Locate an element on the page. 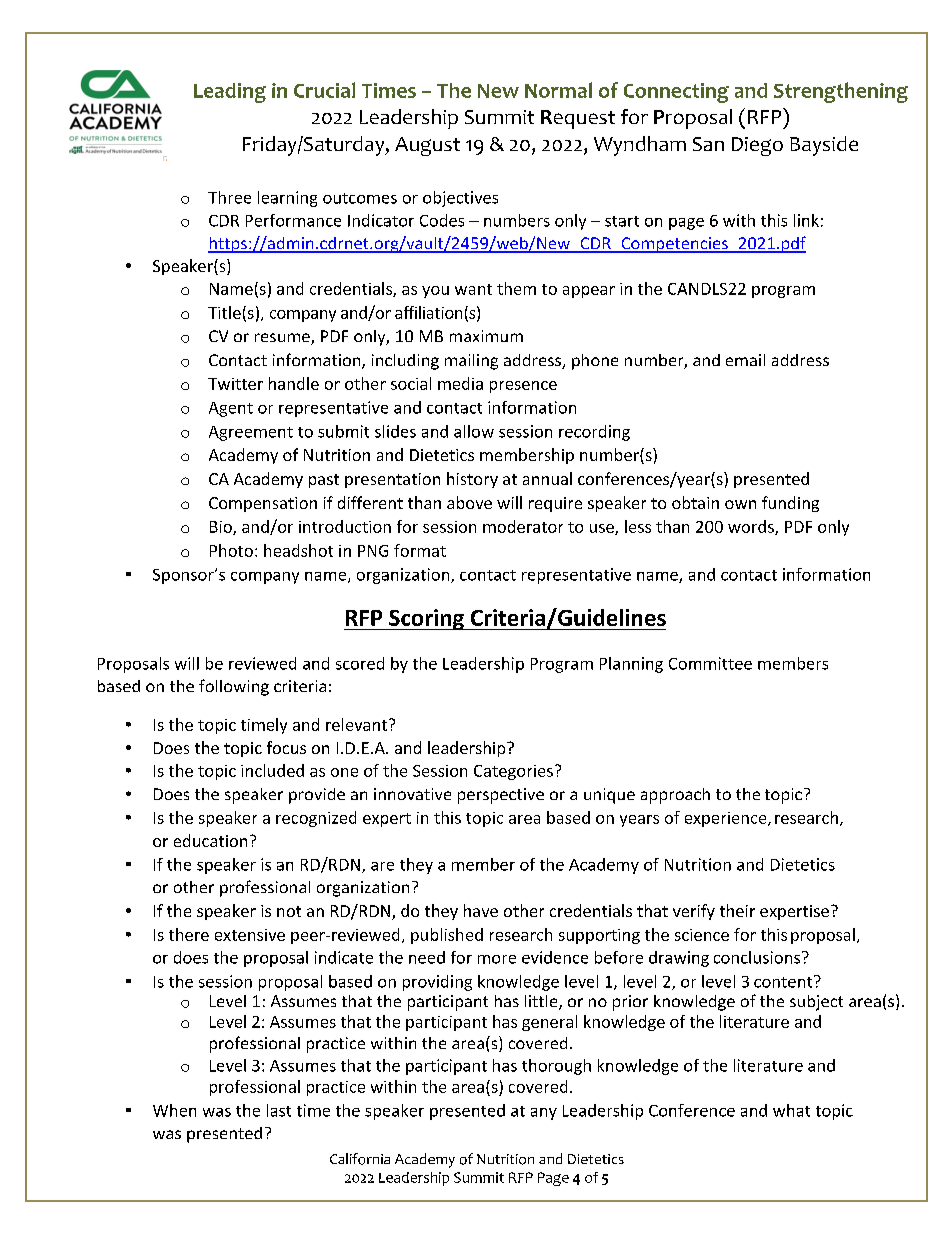  Normal is located at coordinates (558, 90).
